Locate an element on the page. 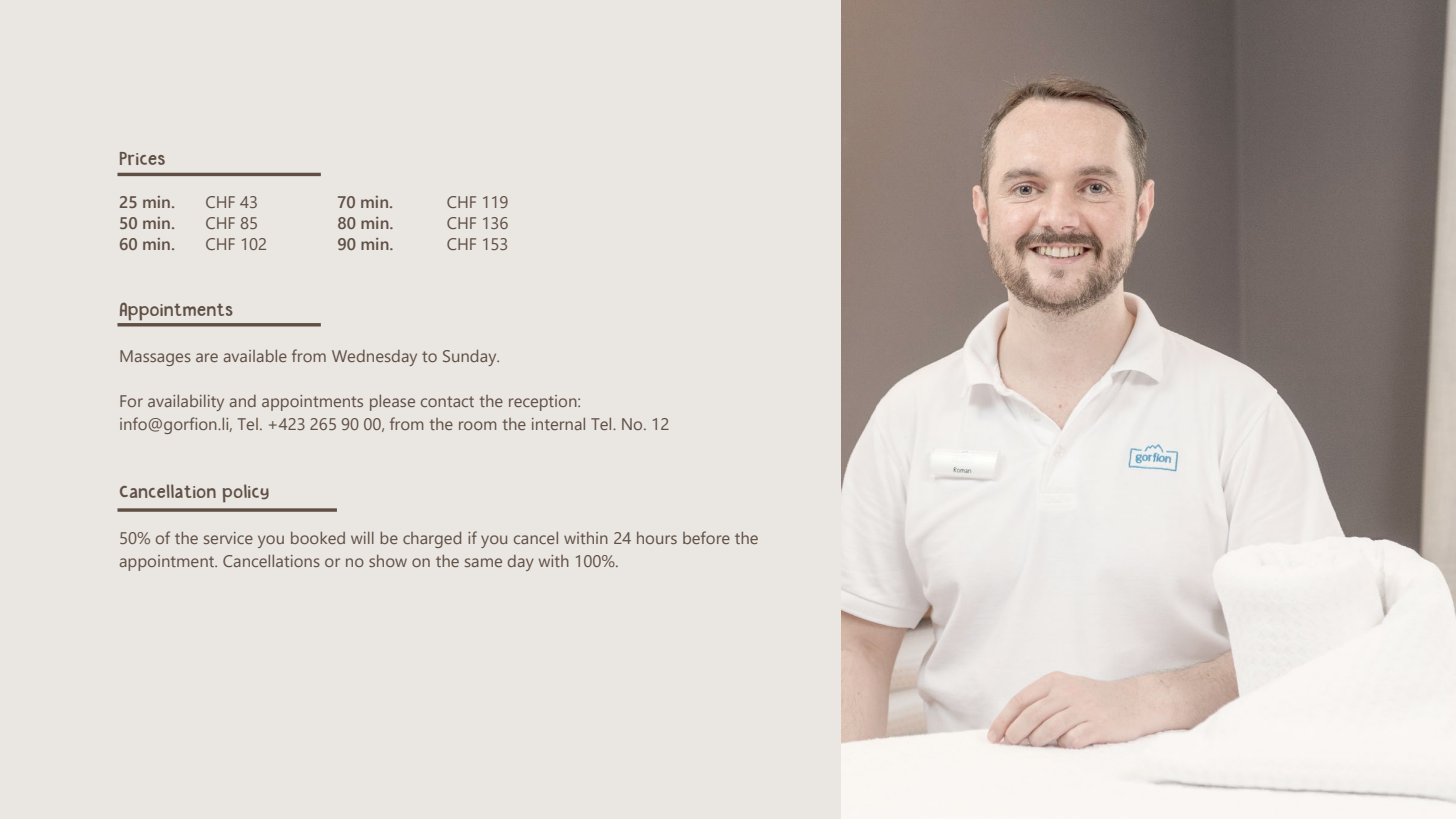 The image size is (1456, 819). reception is located at coordinates (544, 403).
